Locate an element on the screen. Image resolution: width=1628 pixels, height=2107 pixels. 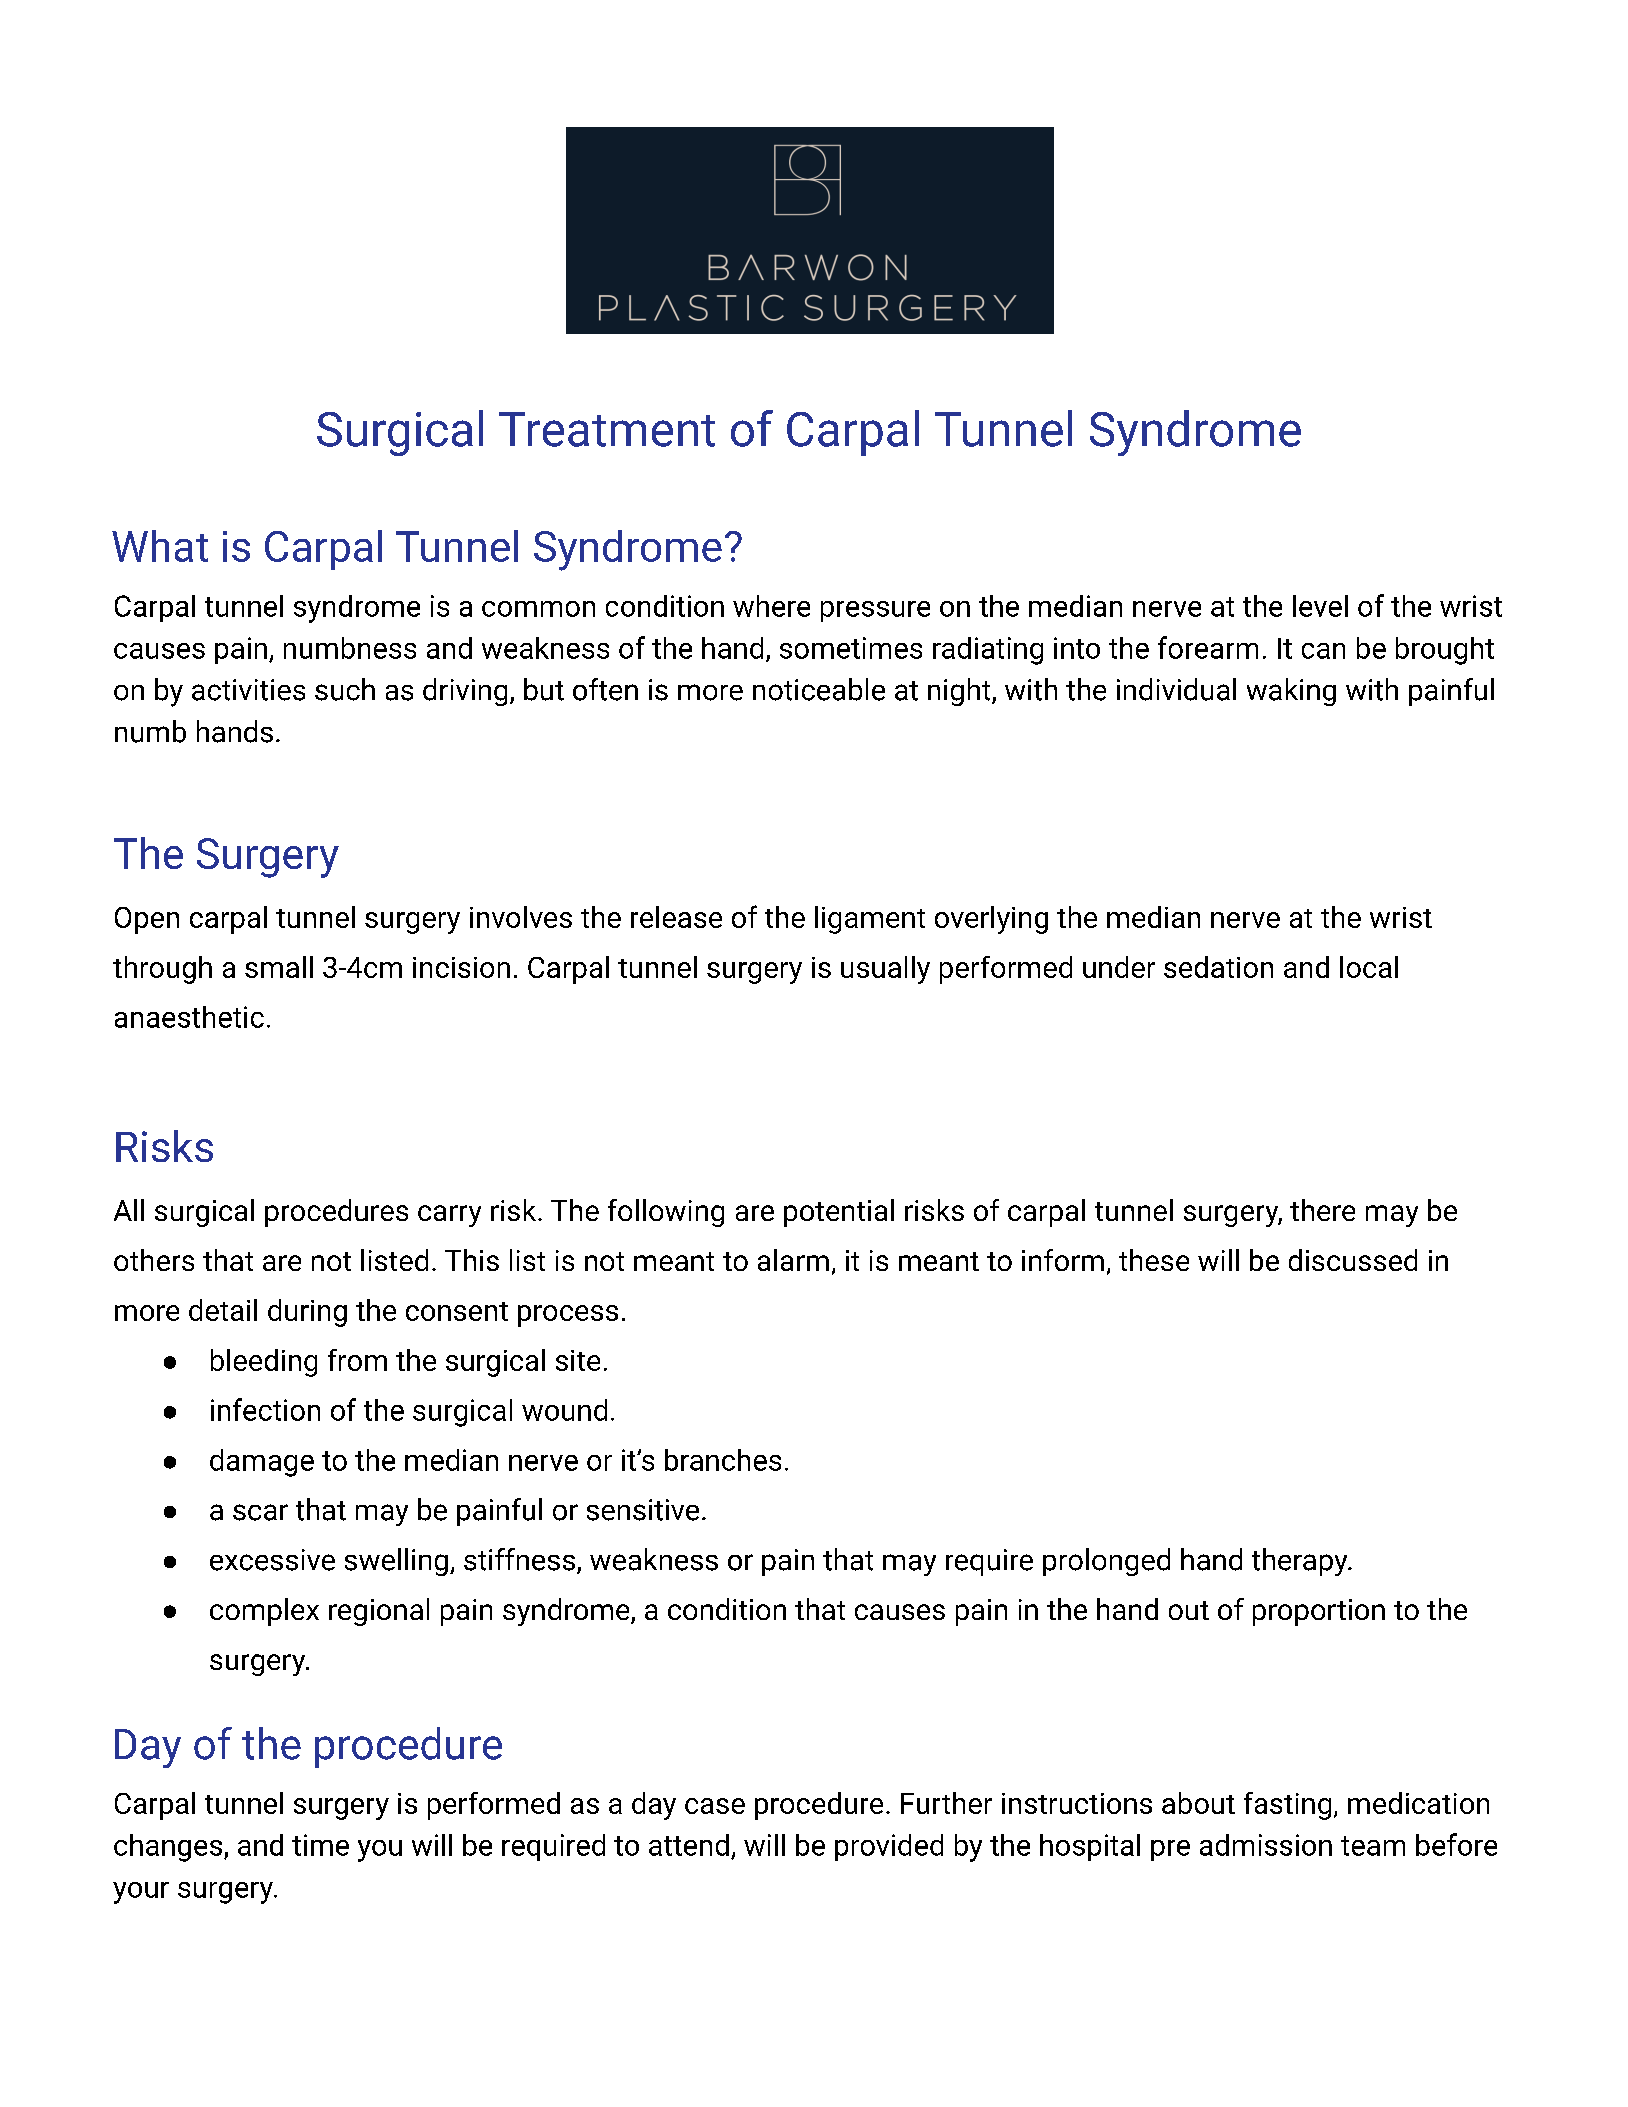
admission is located at coordinates (1266, 1845).
